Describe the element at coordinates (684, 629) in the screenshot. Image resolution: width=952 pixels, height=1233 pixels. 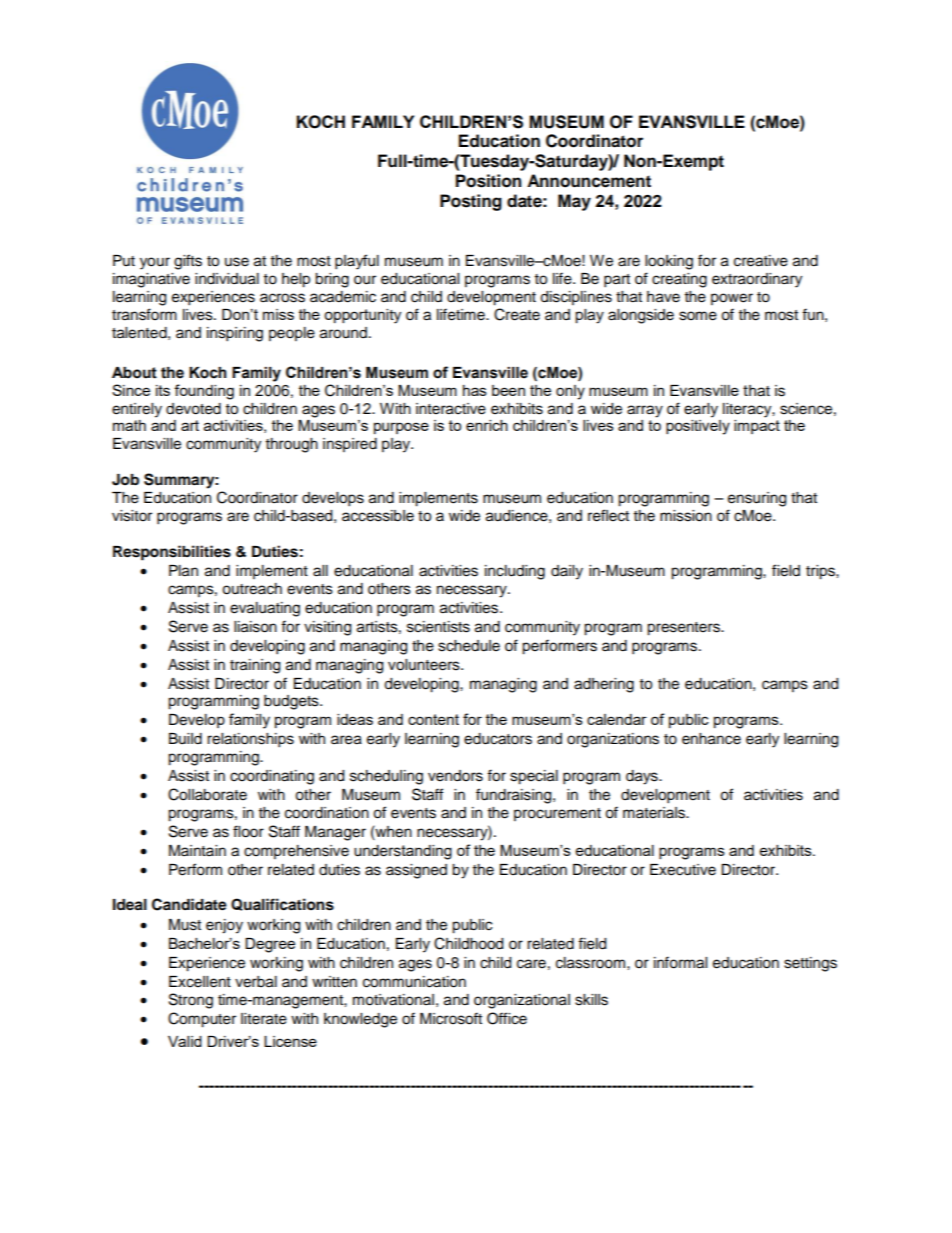
I see `presenters` at that location.
